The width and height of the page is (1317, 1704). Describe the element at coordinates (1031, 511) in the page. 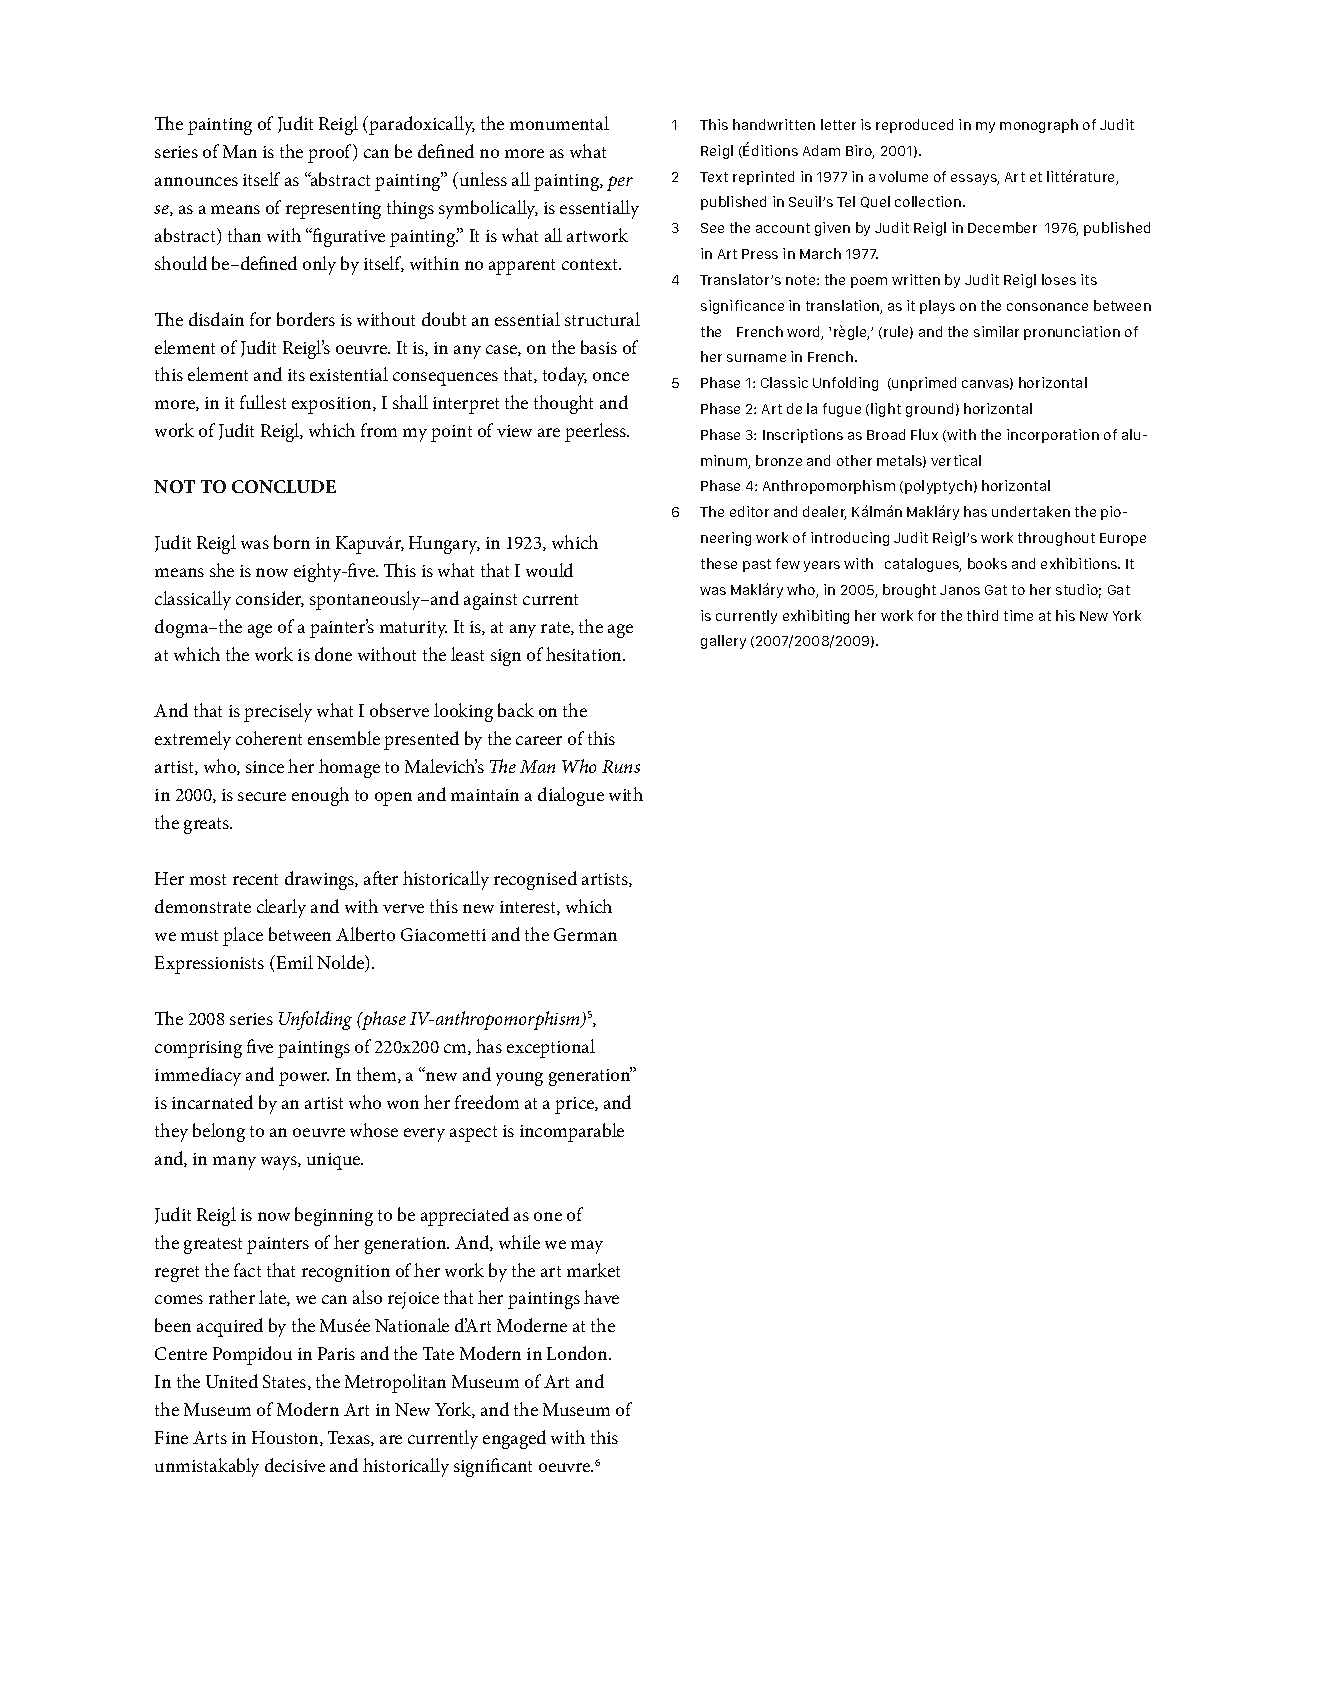

I see `undertaken` at that location.
